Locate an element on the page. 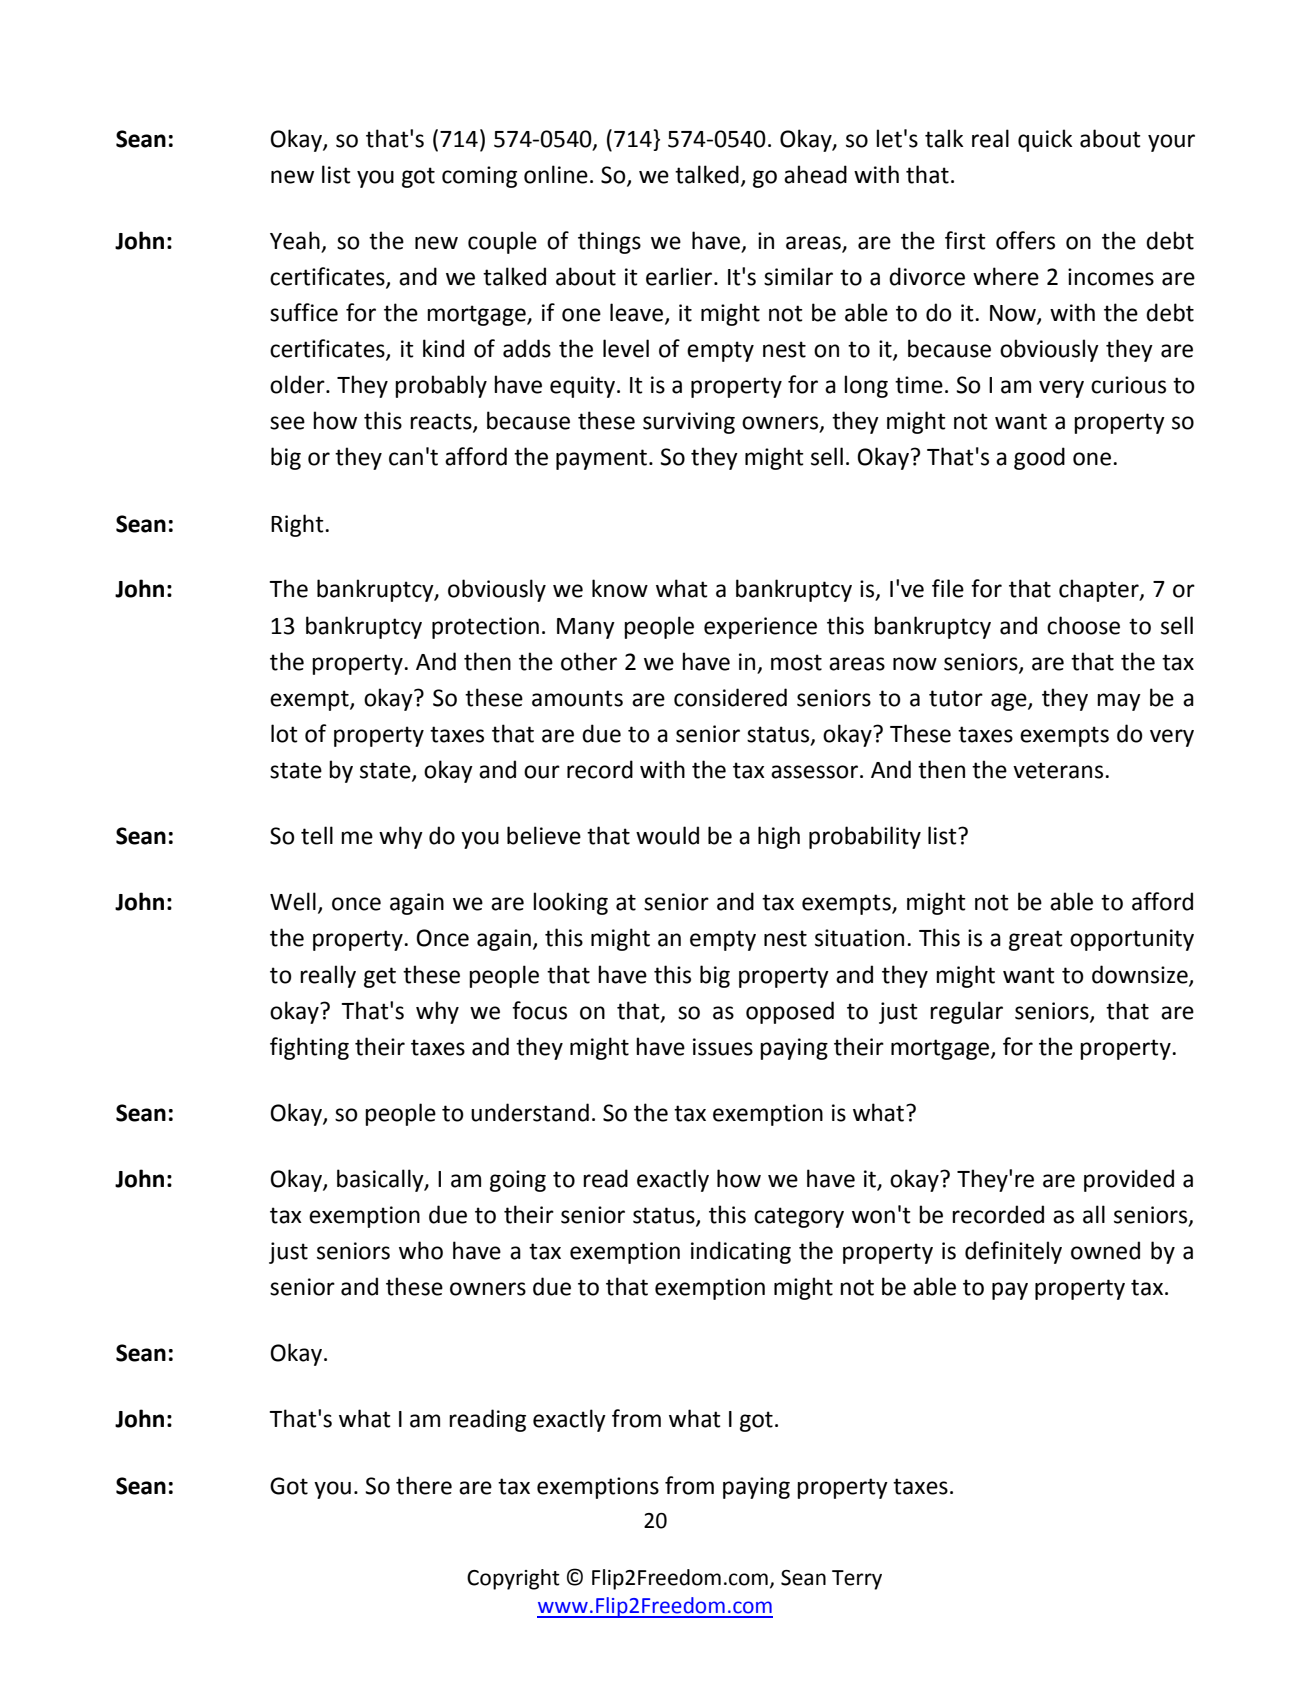  high is located at coordinates (779, 837).
